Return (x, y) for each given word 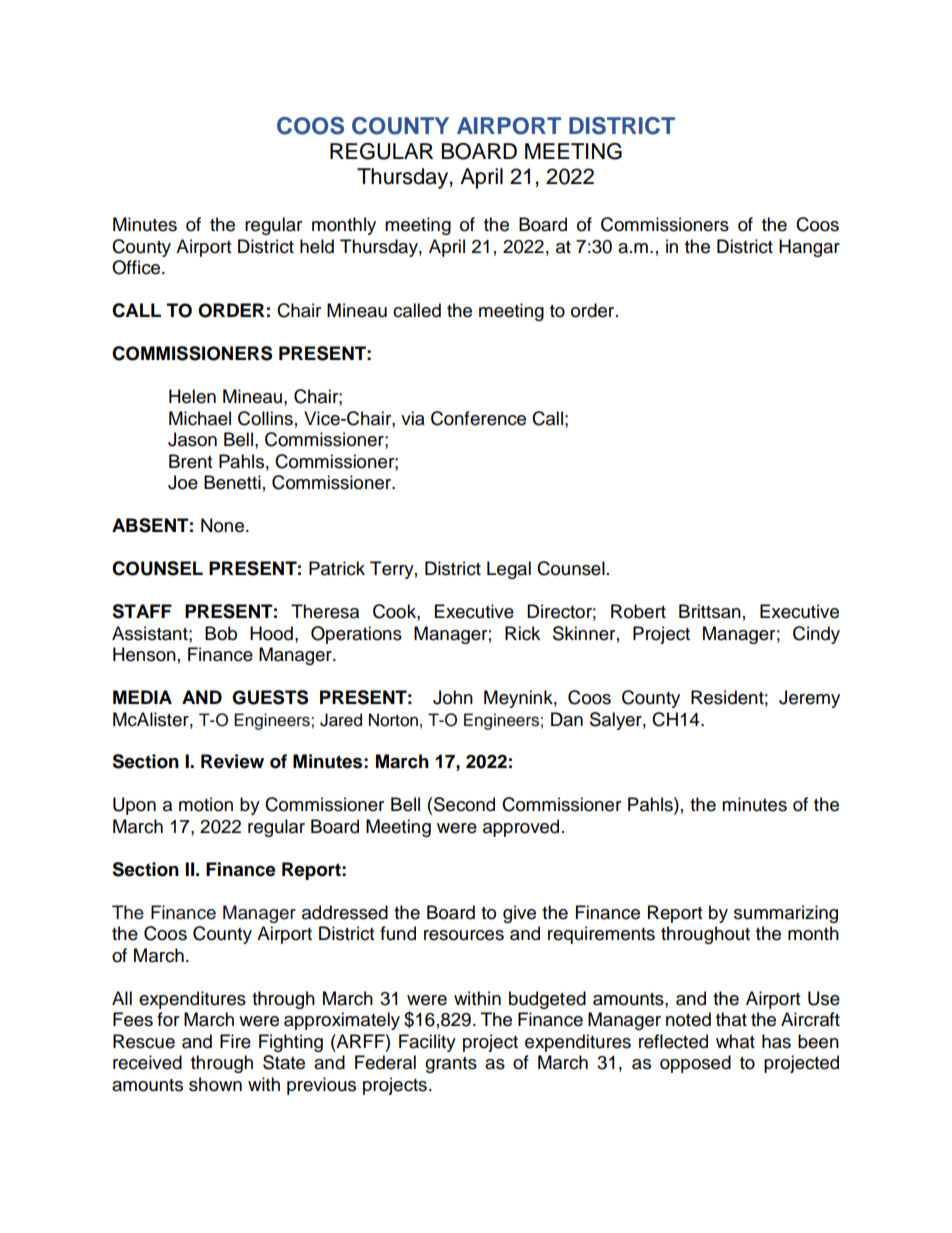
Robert (638, 611)
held (317, 246)
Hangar (809, 248)
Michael (200, 418)
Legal (509, 570)
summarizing (786, 914)
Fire (235, 1041)
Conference (478, 418)
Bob (221, 633)
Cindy (816, 635)
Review (232, 761)
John (453, 697)
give (519, 914)
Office (137, 267)
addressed (345, 912)
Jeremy (809, 699)
